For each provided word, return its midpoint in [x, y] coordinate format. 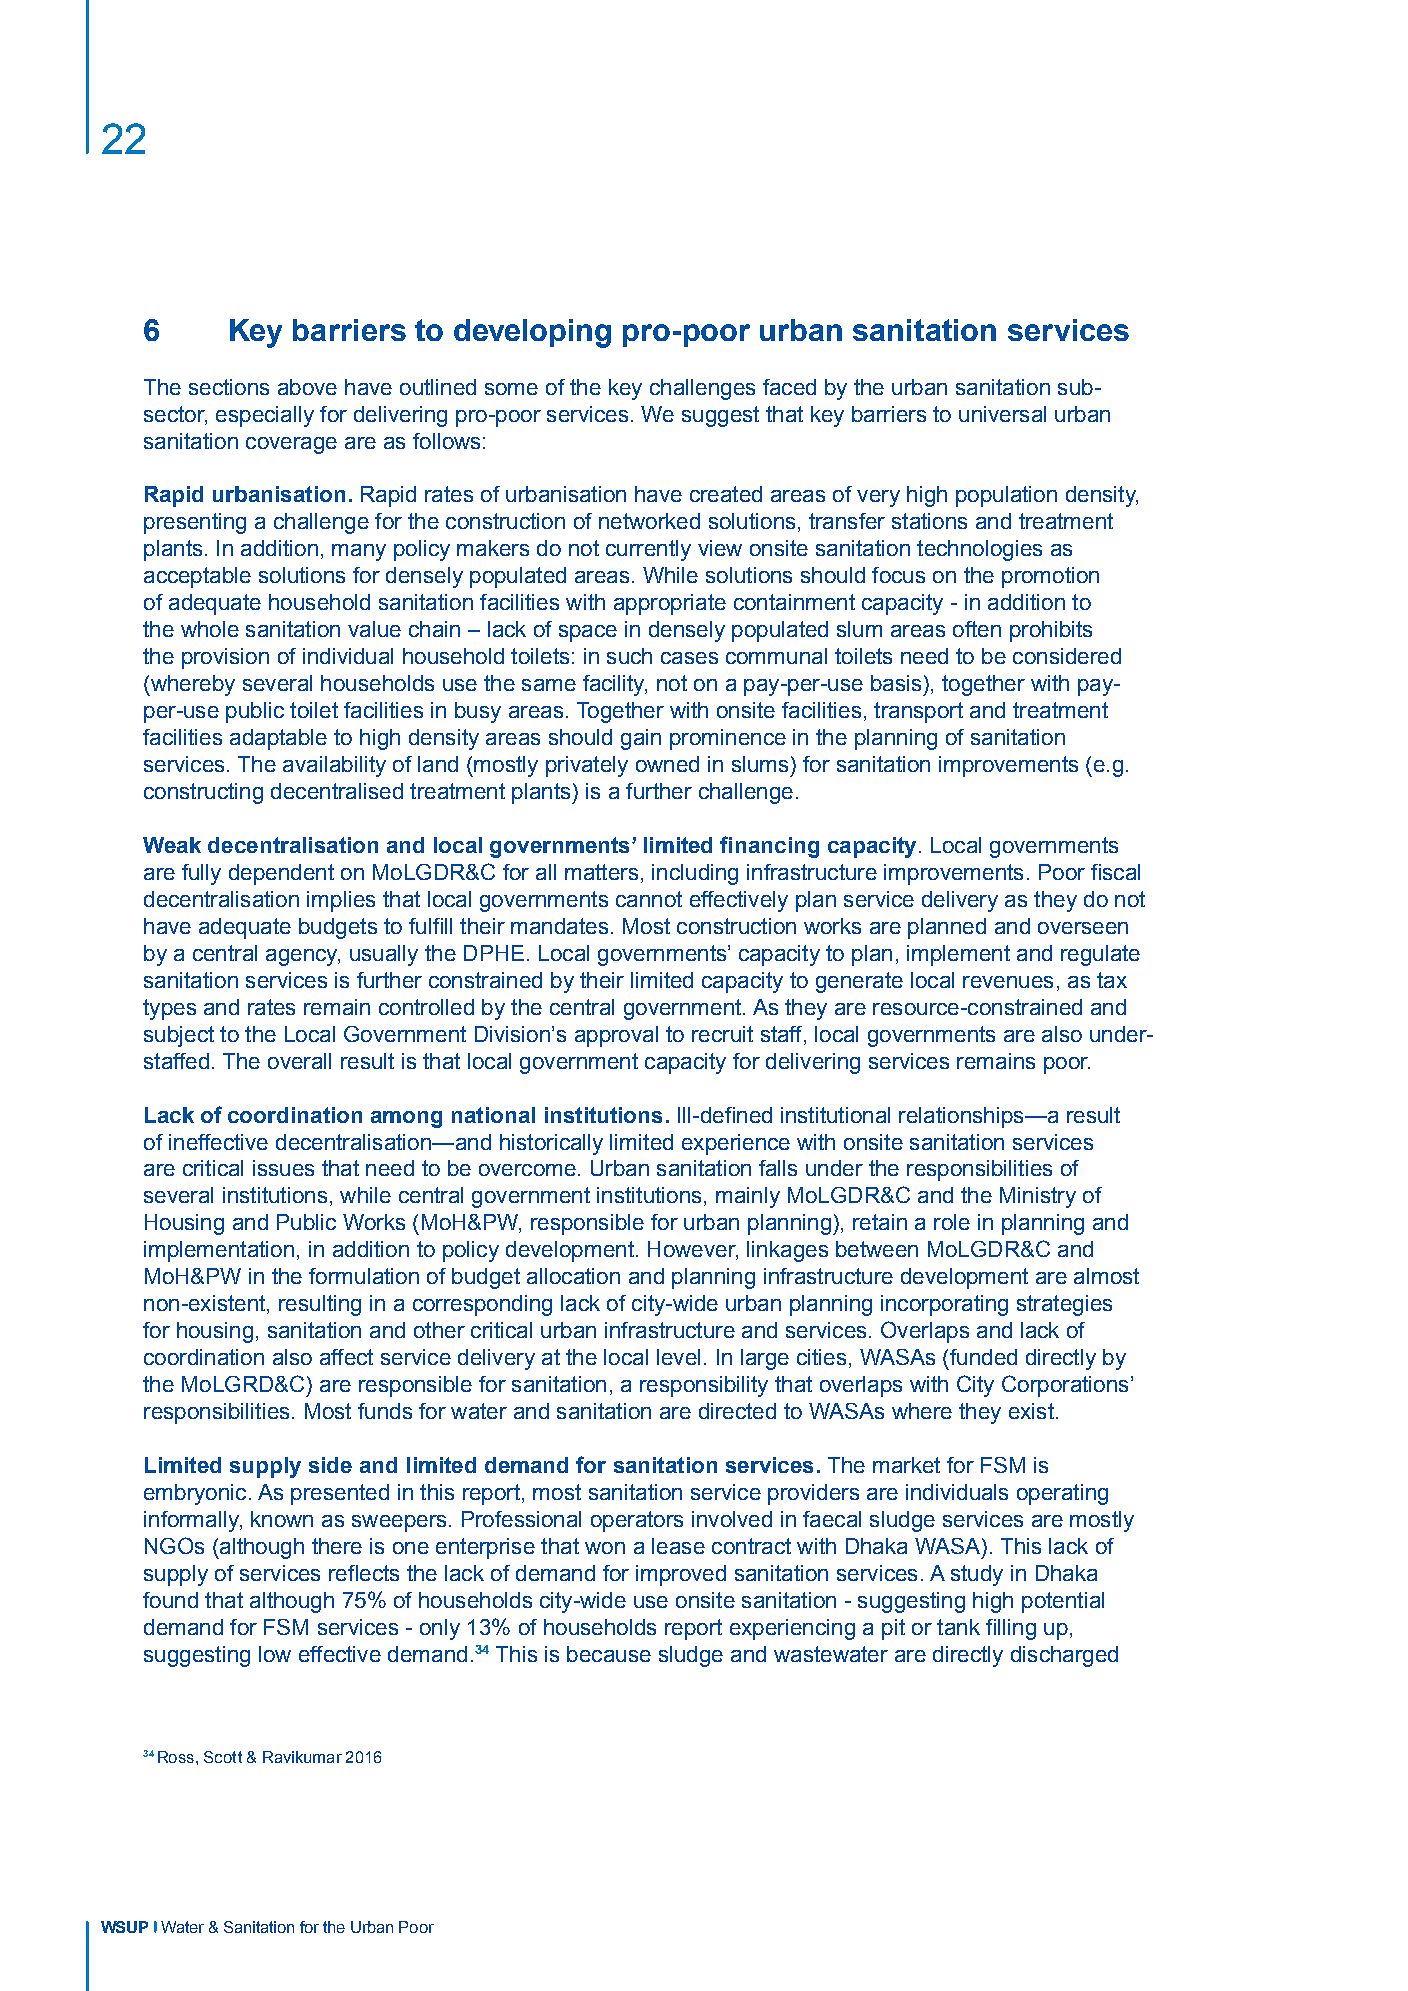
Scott [223, 1757]
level [678, 1357]
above [307, 387]
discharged [1064, 1656]
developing [532, 333]
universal [1002, 414]
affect [346, 1357]
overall [299, 1061]
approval [616, 1036]
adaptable [278, 739]
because [609, 1654]
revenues [1008, 982]
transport [918, 712]
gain [641, 739]
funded [983, 1357]
